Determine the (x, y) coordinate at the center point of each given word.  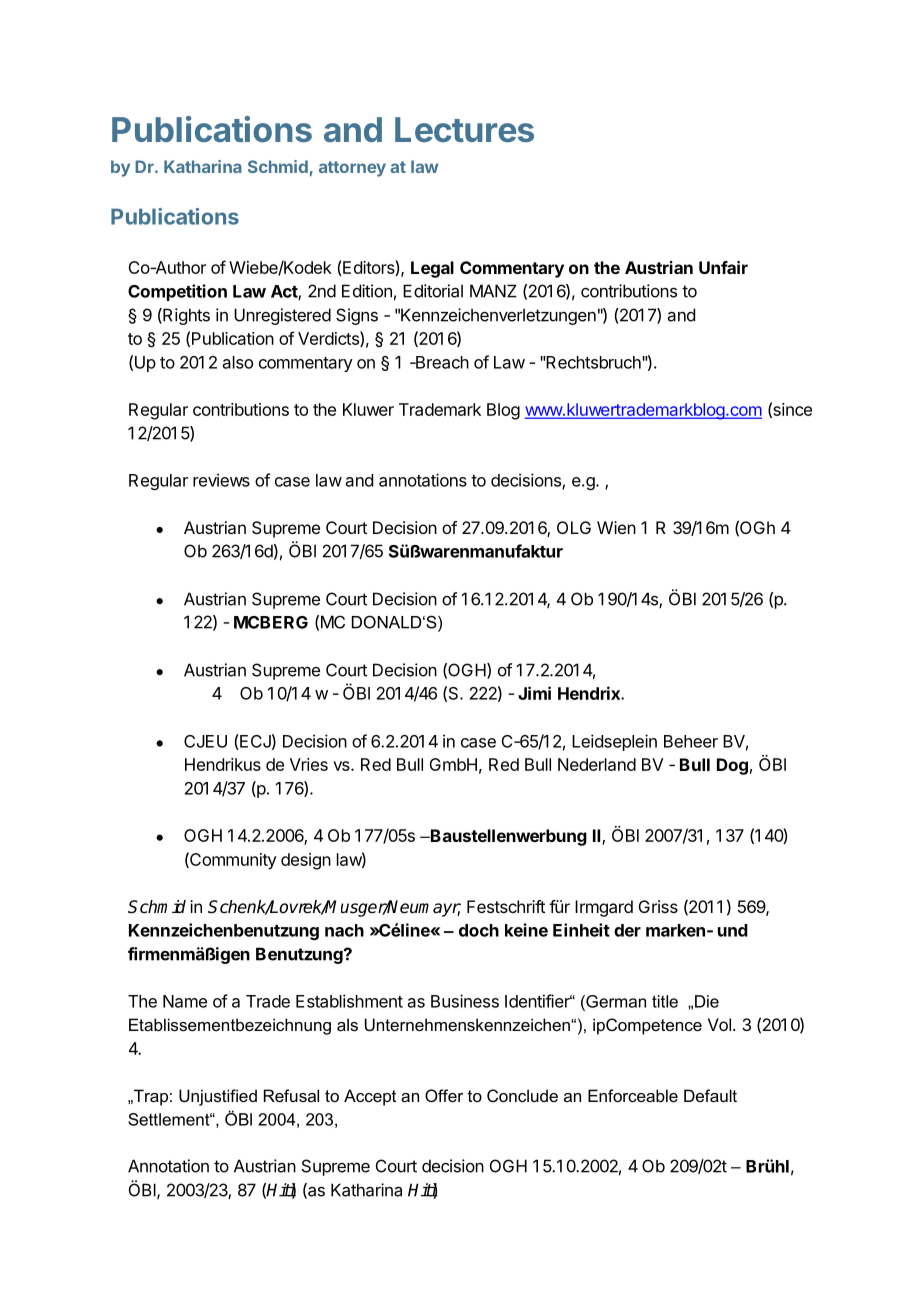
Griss (658, 906)
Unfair (723, 267)
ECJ (254, 742)
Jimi (534, 693)
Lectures (464, 129)
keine (526, 930)
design (306, 861)
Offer (444, 1095)
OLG (574, 527)
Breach (441, 362)
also (238, 362)
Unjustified (218, 1097)
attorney (352, 169)
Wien (616, 527)
